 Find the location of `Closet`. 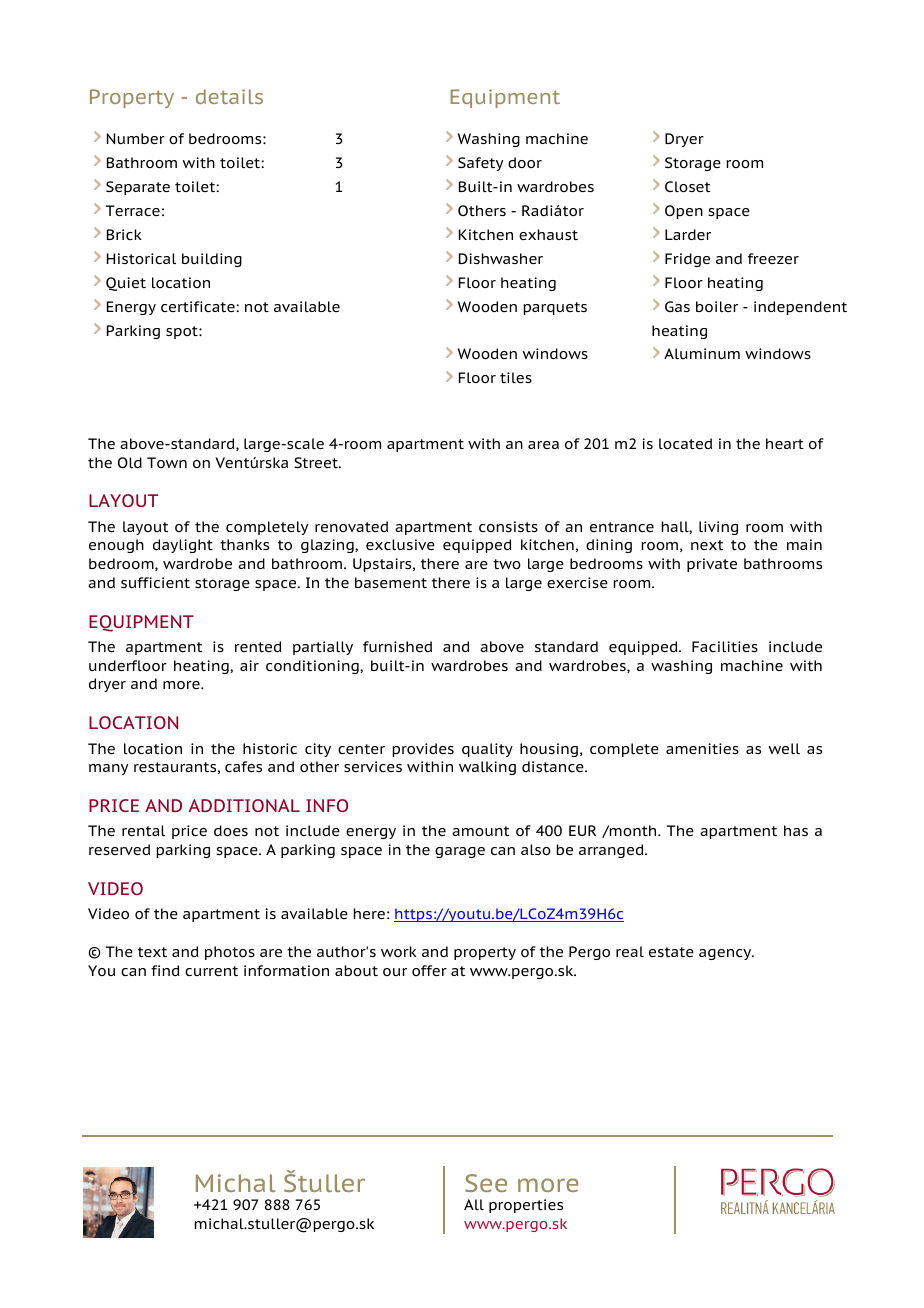

Closet is located at coordinates (687, 186).
